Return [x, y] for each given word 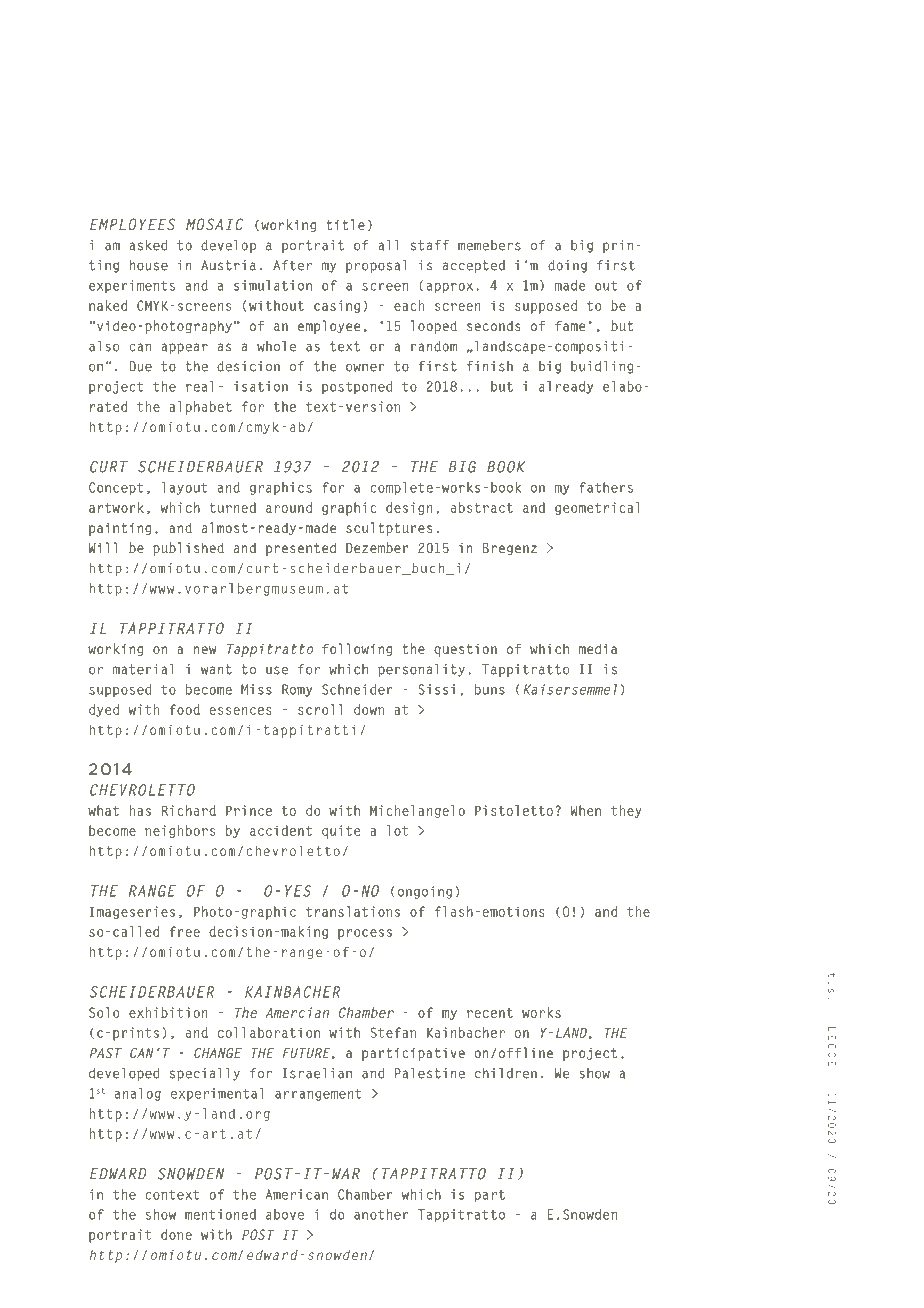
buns [490, 689]
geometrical [597, 508]
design [409, 508]
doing [567, 266]
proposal [376, 266]
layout [185, 488]
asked [148, 245]
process [365, 934]
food [184, 709]
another [381, 1214]
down [369, 709]
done [176, 1234]
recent [490, 1013]
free [184, 931]
